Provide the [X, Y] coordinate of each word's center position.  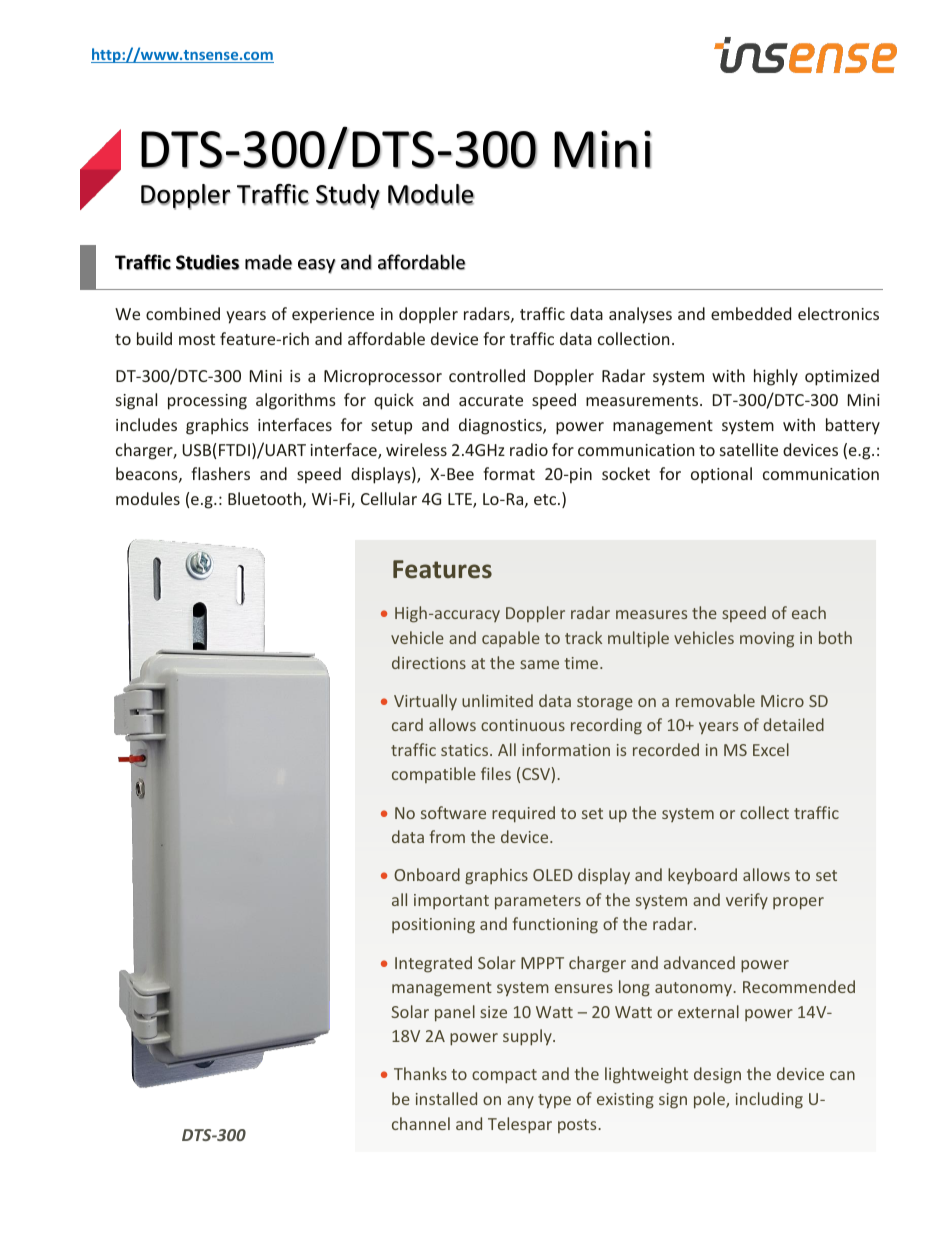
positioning [433, 926]
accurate [491, 400]
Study [348, 197]
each [809, 612]
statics [466, 750]
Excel [771, 749]
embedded [751, 313]
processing [207, 402]
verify [747, 901]
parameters [538, 902]
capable [511, 639]
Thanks [420, 1073]
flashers [220, 473]
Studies [207, 262]
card [407, 724]
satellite [749, 449]
